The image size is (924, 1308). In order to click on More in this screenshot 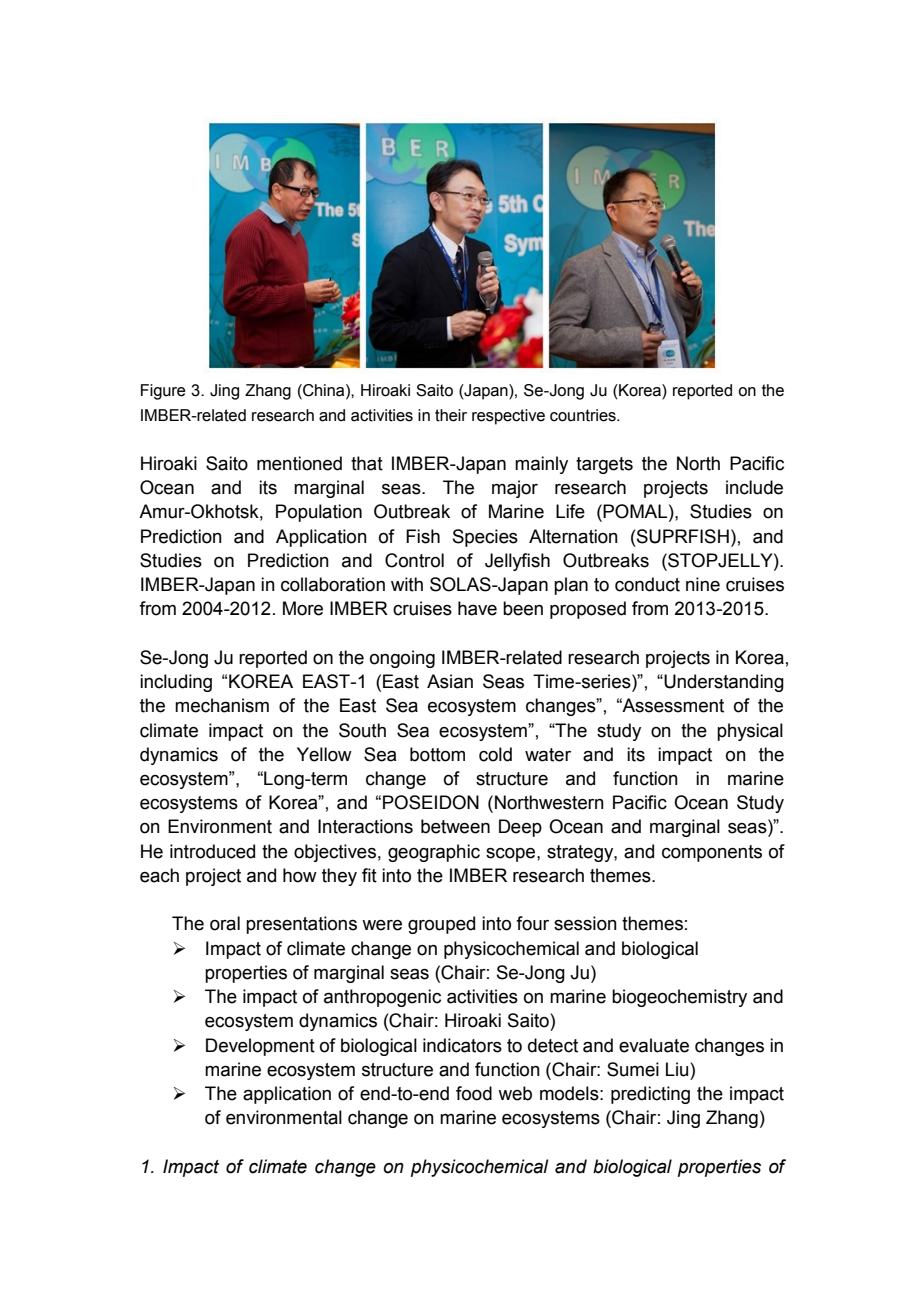, I will do `click(303, 608)`.
